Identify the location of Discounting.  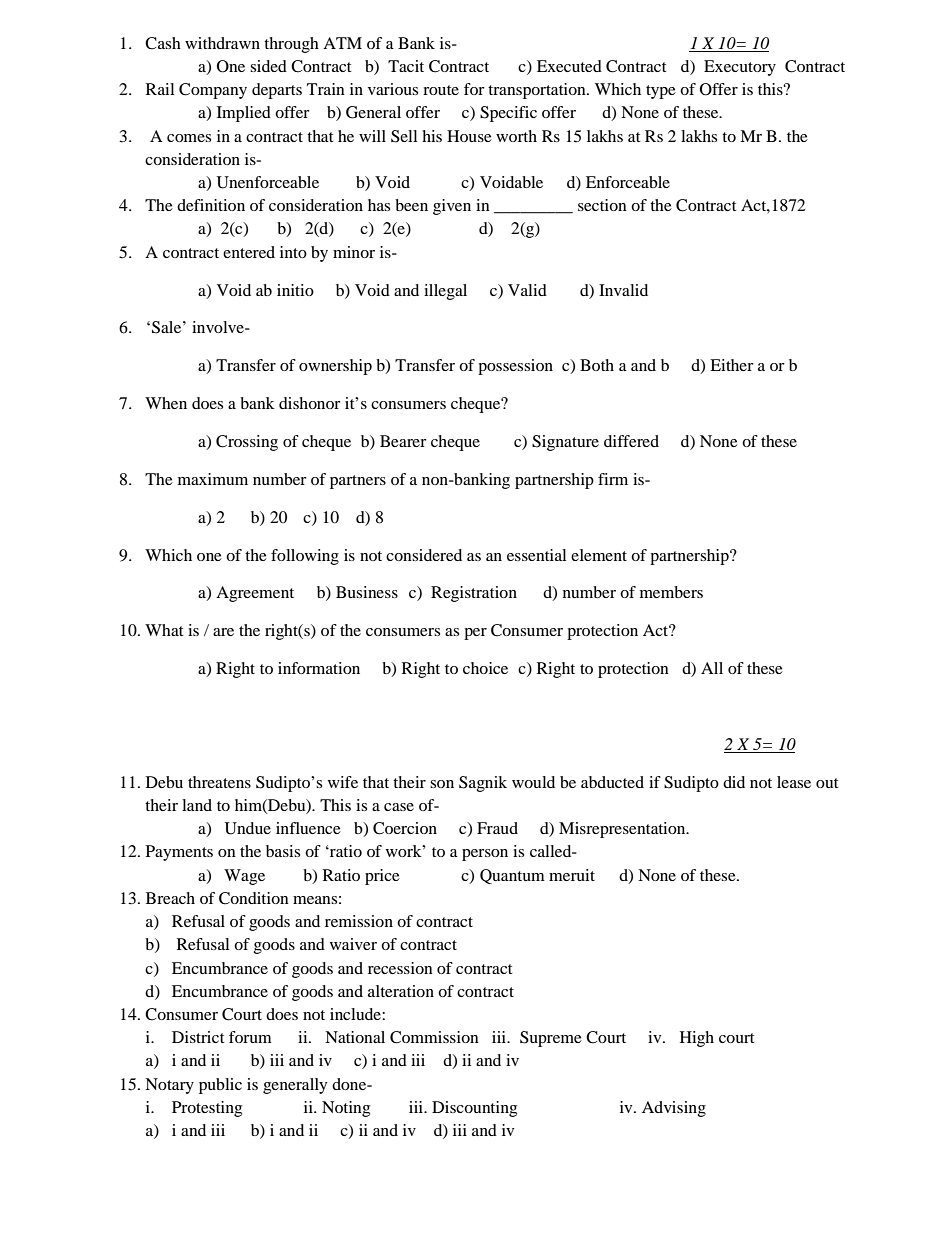
(474, 1109).
